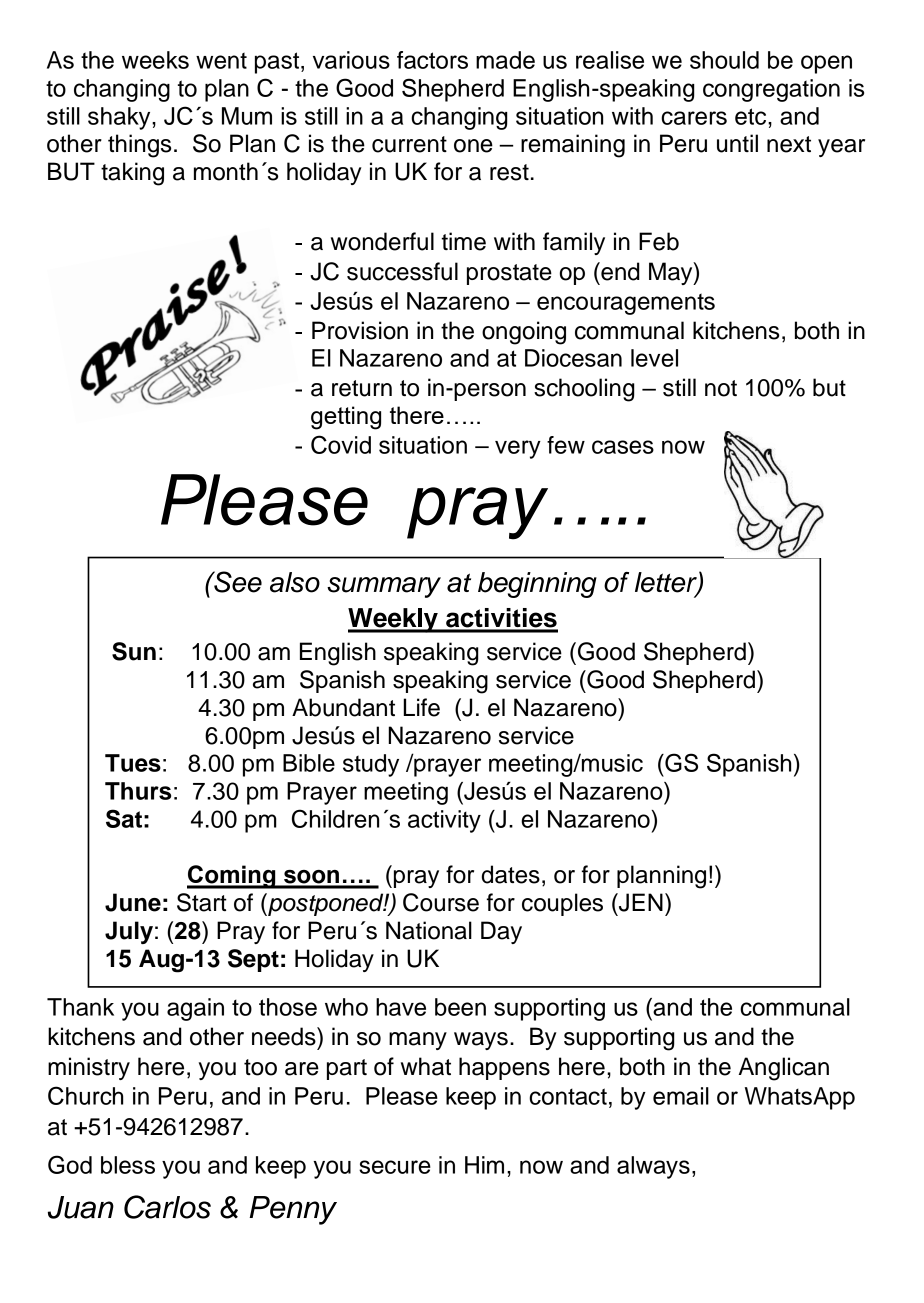 This screenshot has width=924, height=1303. Describe the element at coordinates (771, 90) in the screenshot. I see `congregation` at that location.
